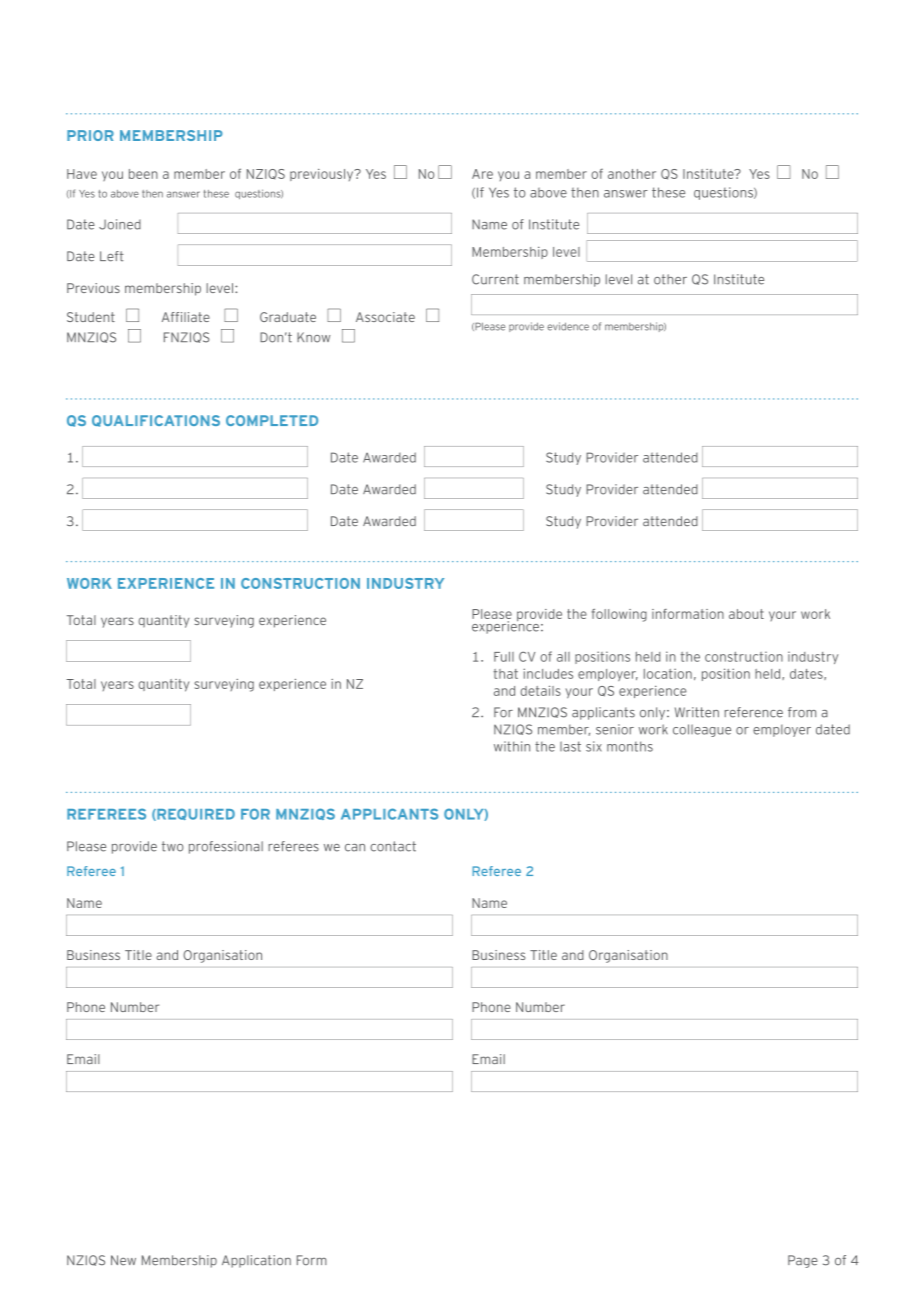 The image size is (924, 1308). I want to click on two, so click(173, 846).
